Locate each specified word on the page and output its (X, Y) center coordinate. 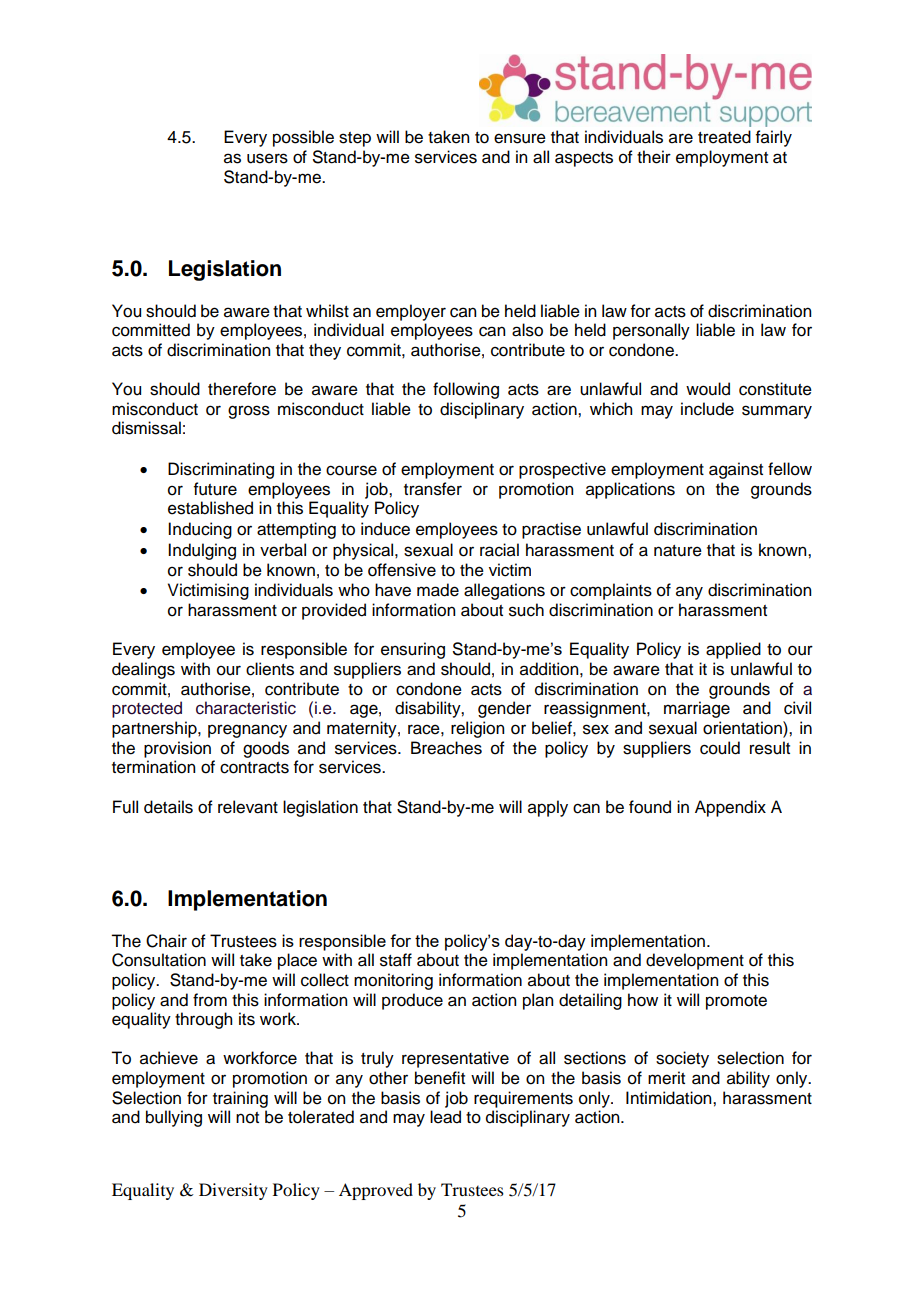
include (707, 409)
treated (724, 137)
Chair (166, 941)
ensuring (413, 650)
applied (733, 650)
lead (445, 1117)
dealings (143, 670)
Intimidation (670, 1098)
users (267, 158)
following (466, 390)
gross (249, 412)
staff (396, 960)
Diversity (233, 1191)
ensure (520, 138)
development (695, 961)
